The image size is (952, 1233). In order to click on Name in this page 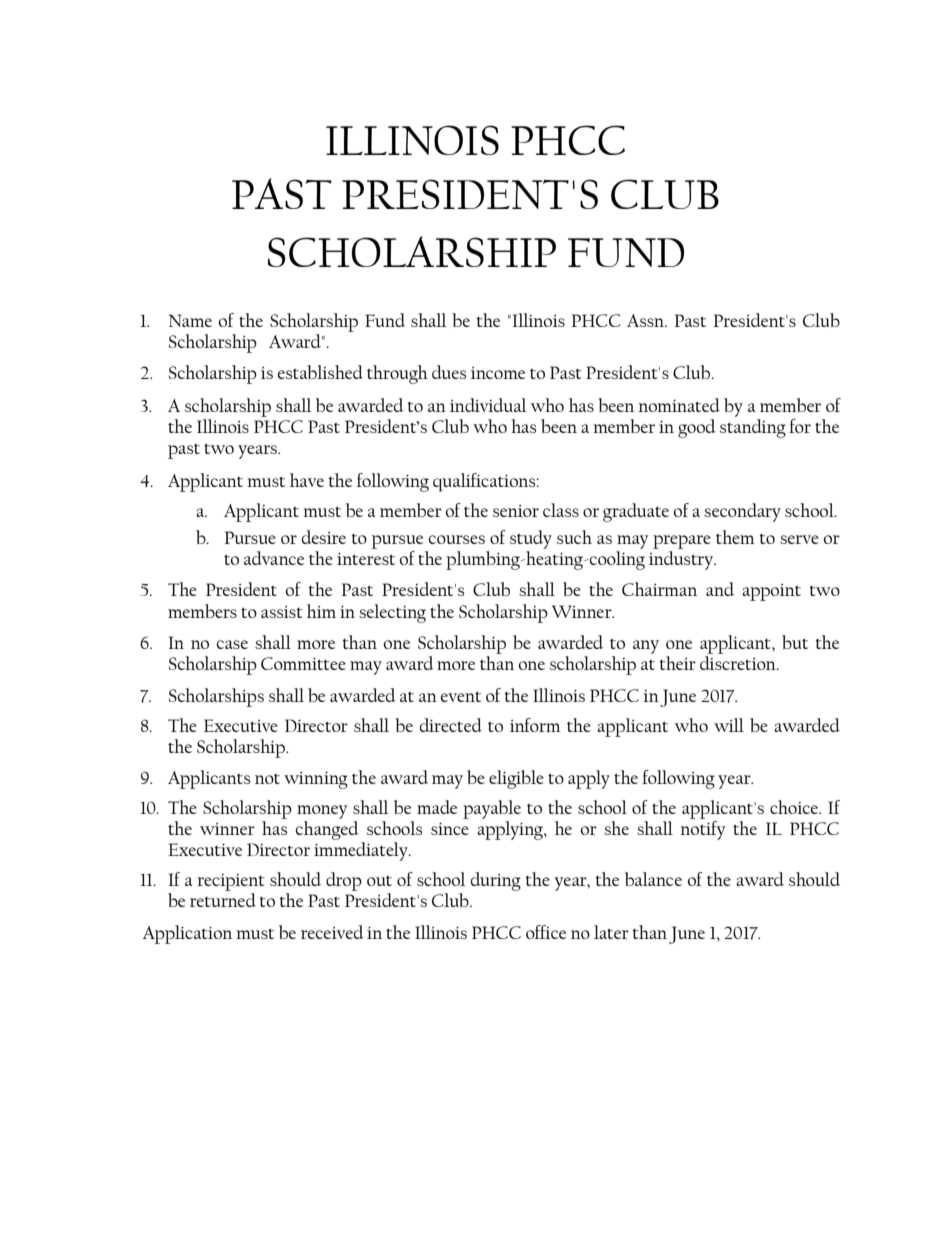, I will do `click(190, 320)`.
